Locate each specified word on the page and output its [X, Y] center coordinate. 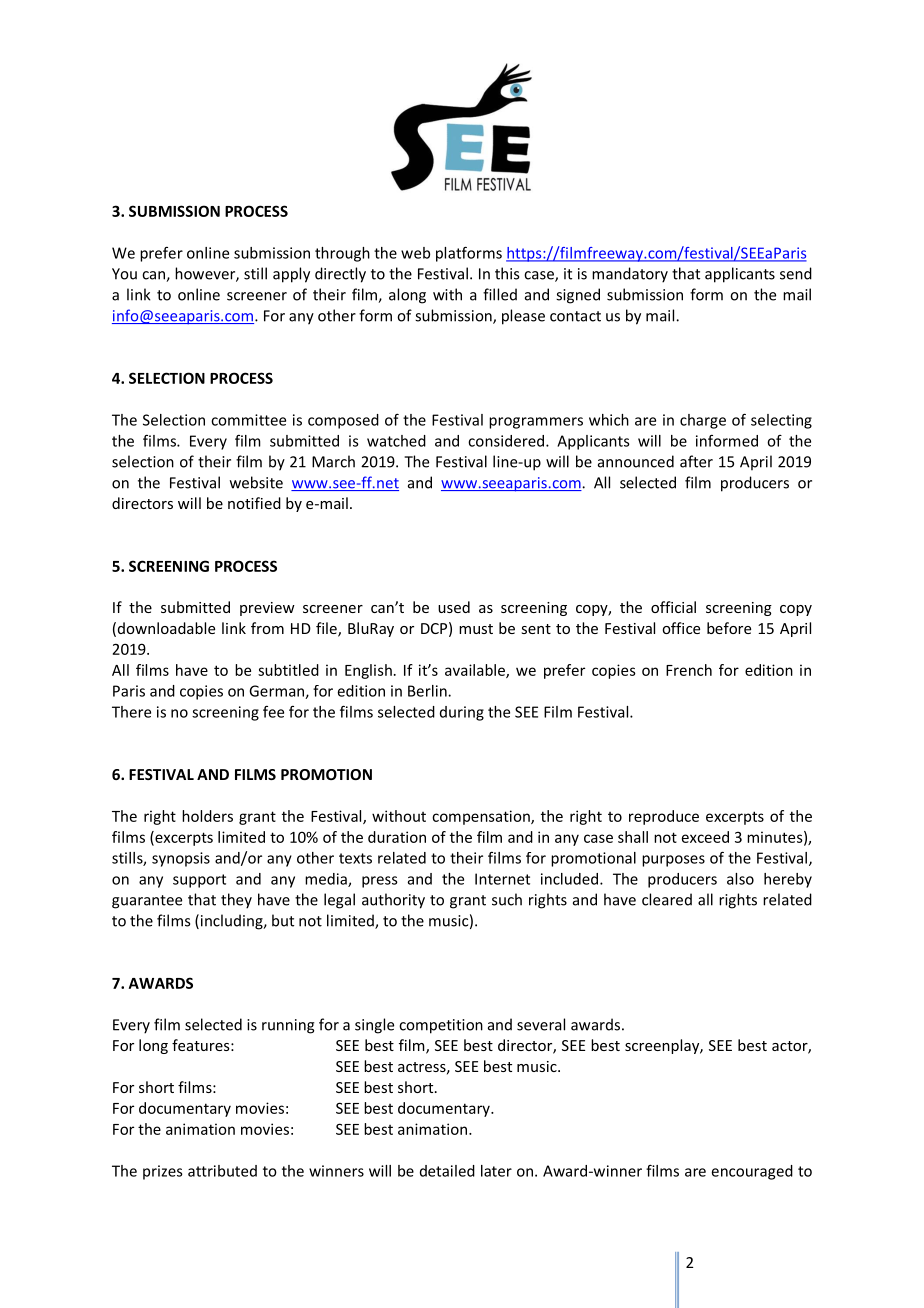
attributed [222, 1171]
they [236, 901]
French [689, 670]
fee [273, 712]
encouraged [752, 1172]
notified [254, 503]
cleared [667, 899]
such [507, 899]
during [462, 713]
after [696, 461]
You [124, 274]
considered [507, 441]
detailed [447, 1171]
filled [500, 294]
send [796, 273]
